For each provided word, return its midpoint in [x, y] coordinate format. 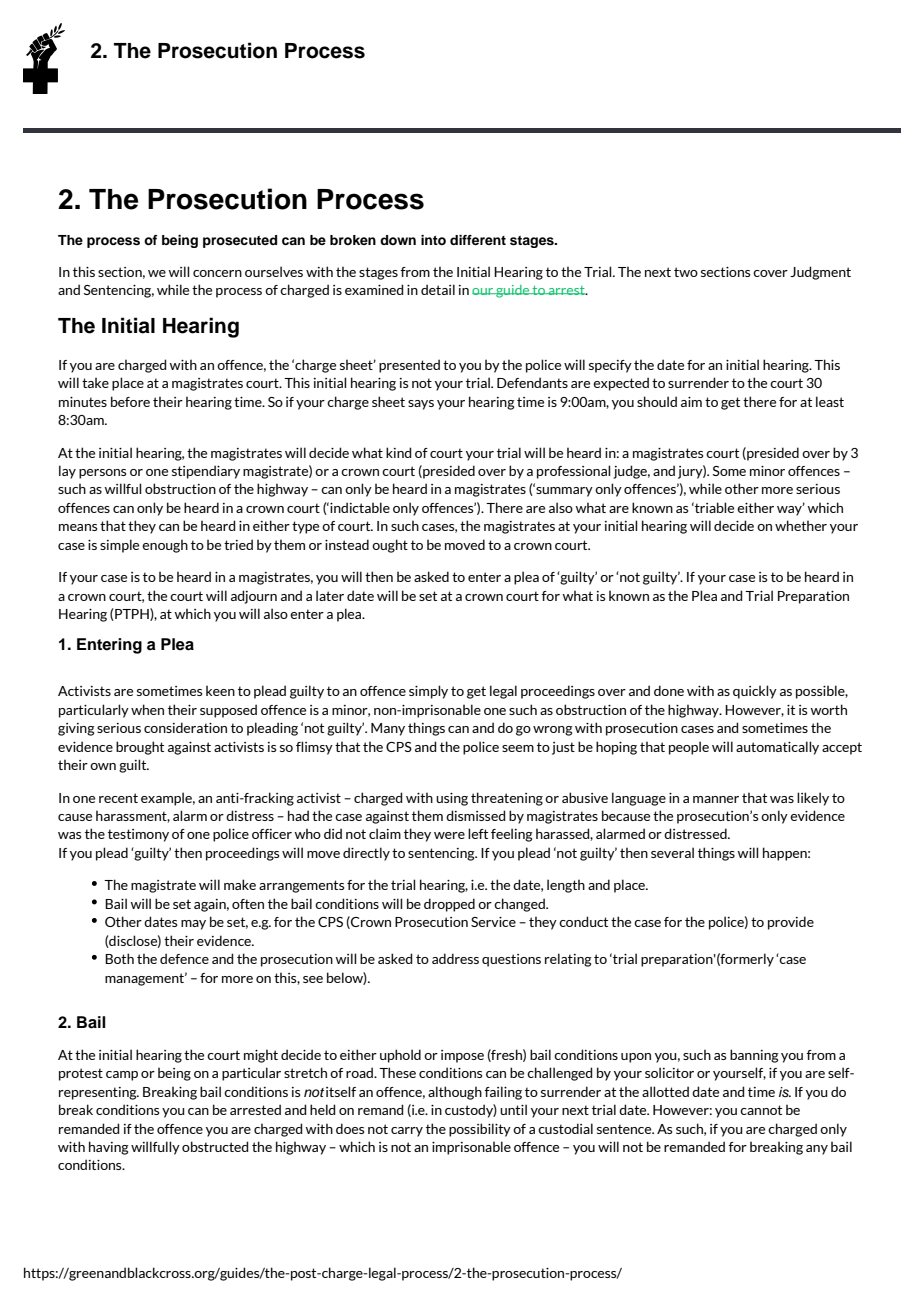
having [109, 1148]
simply [428, 692]
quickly [755, 692]
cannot [761, 1110]
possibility [480, 1130]
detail [438, 289]
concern [217, 273]
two [686, 272]
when [147, 709]
